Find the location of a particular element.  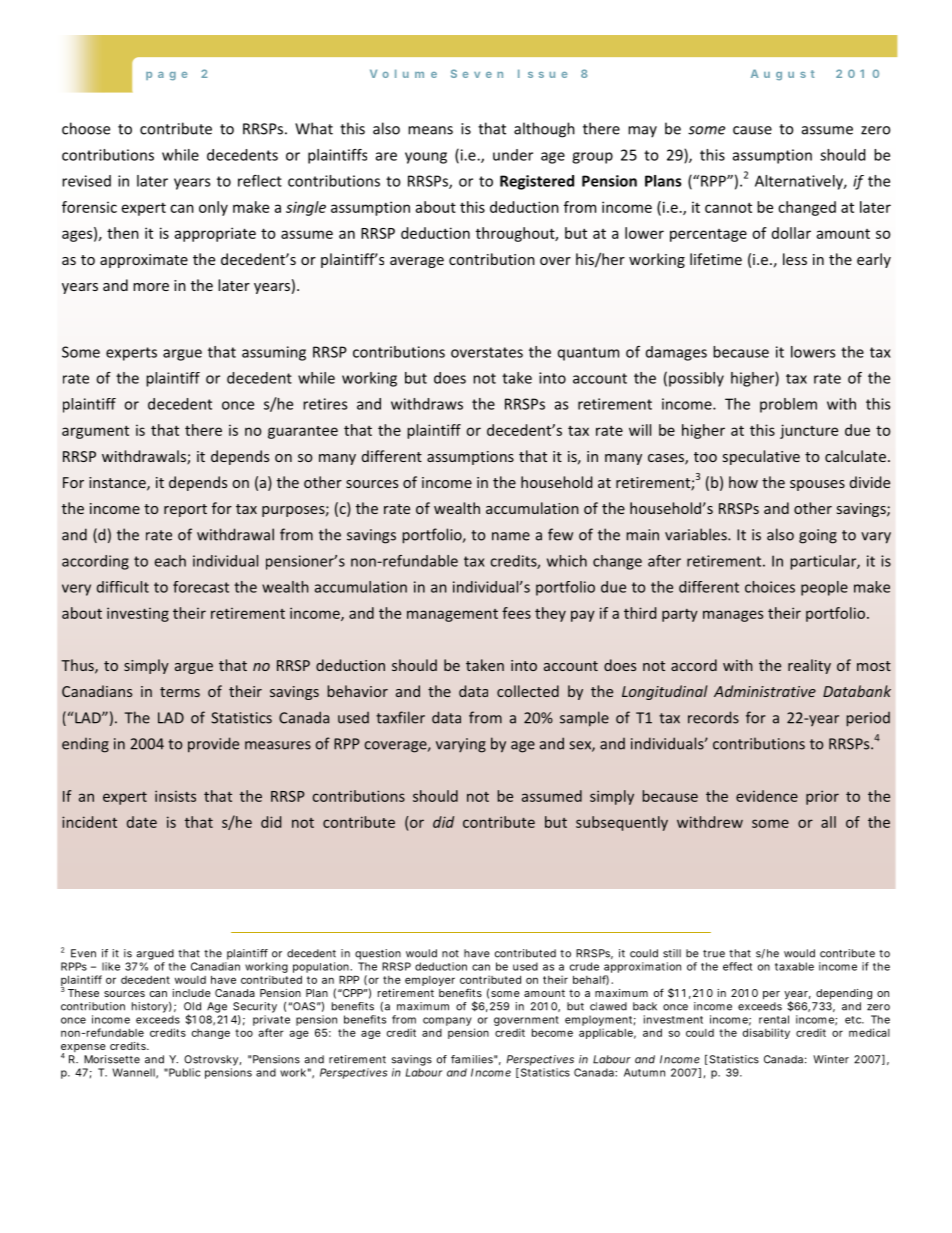

collected is located at coordinates (528, 691).
